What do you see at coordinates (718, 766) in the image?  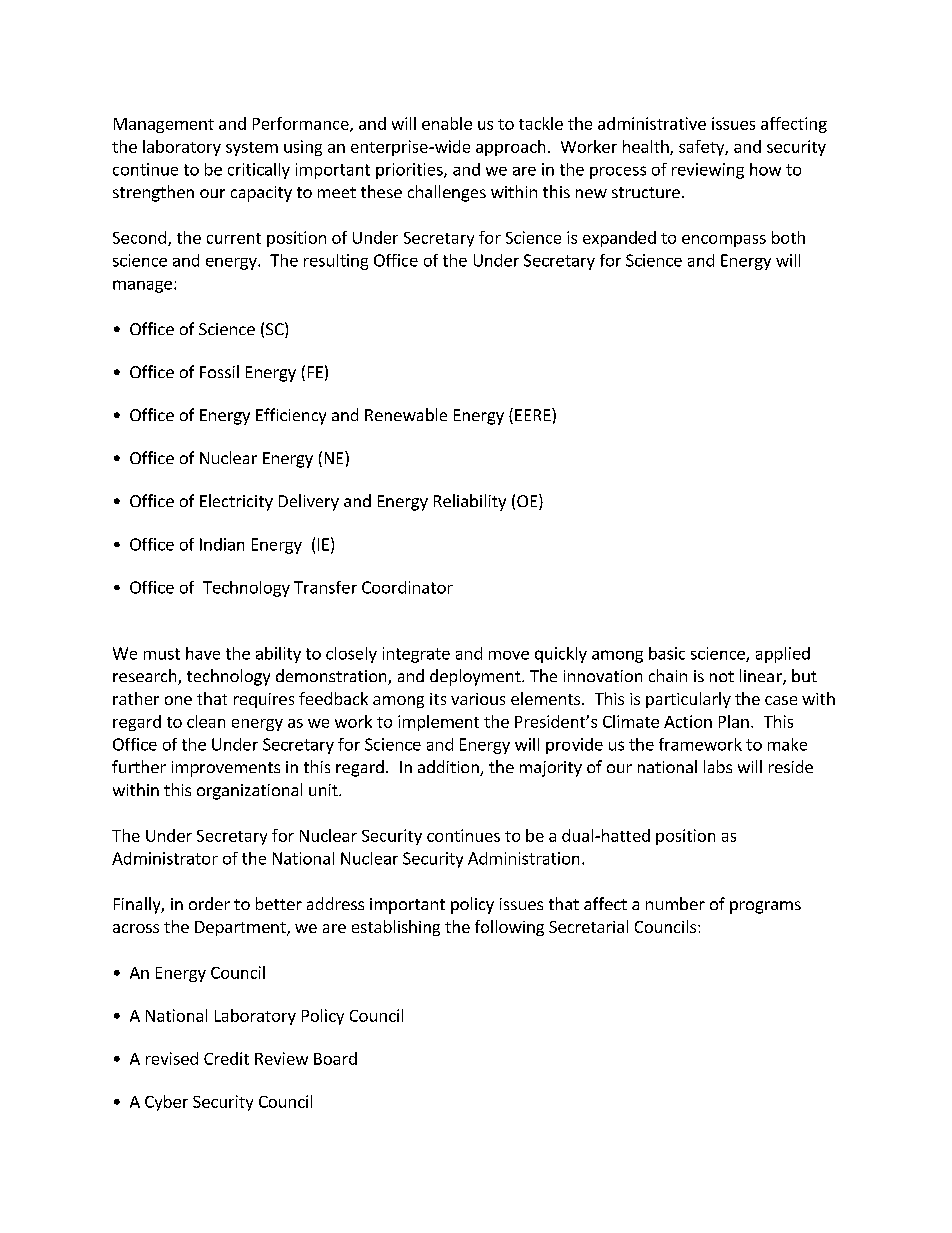 I see `labs` at bounding box center [718, 766].
